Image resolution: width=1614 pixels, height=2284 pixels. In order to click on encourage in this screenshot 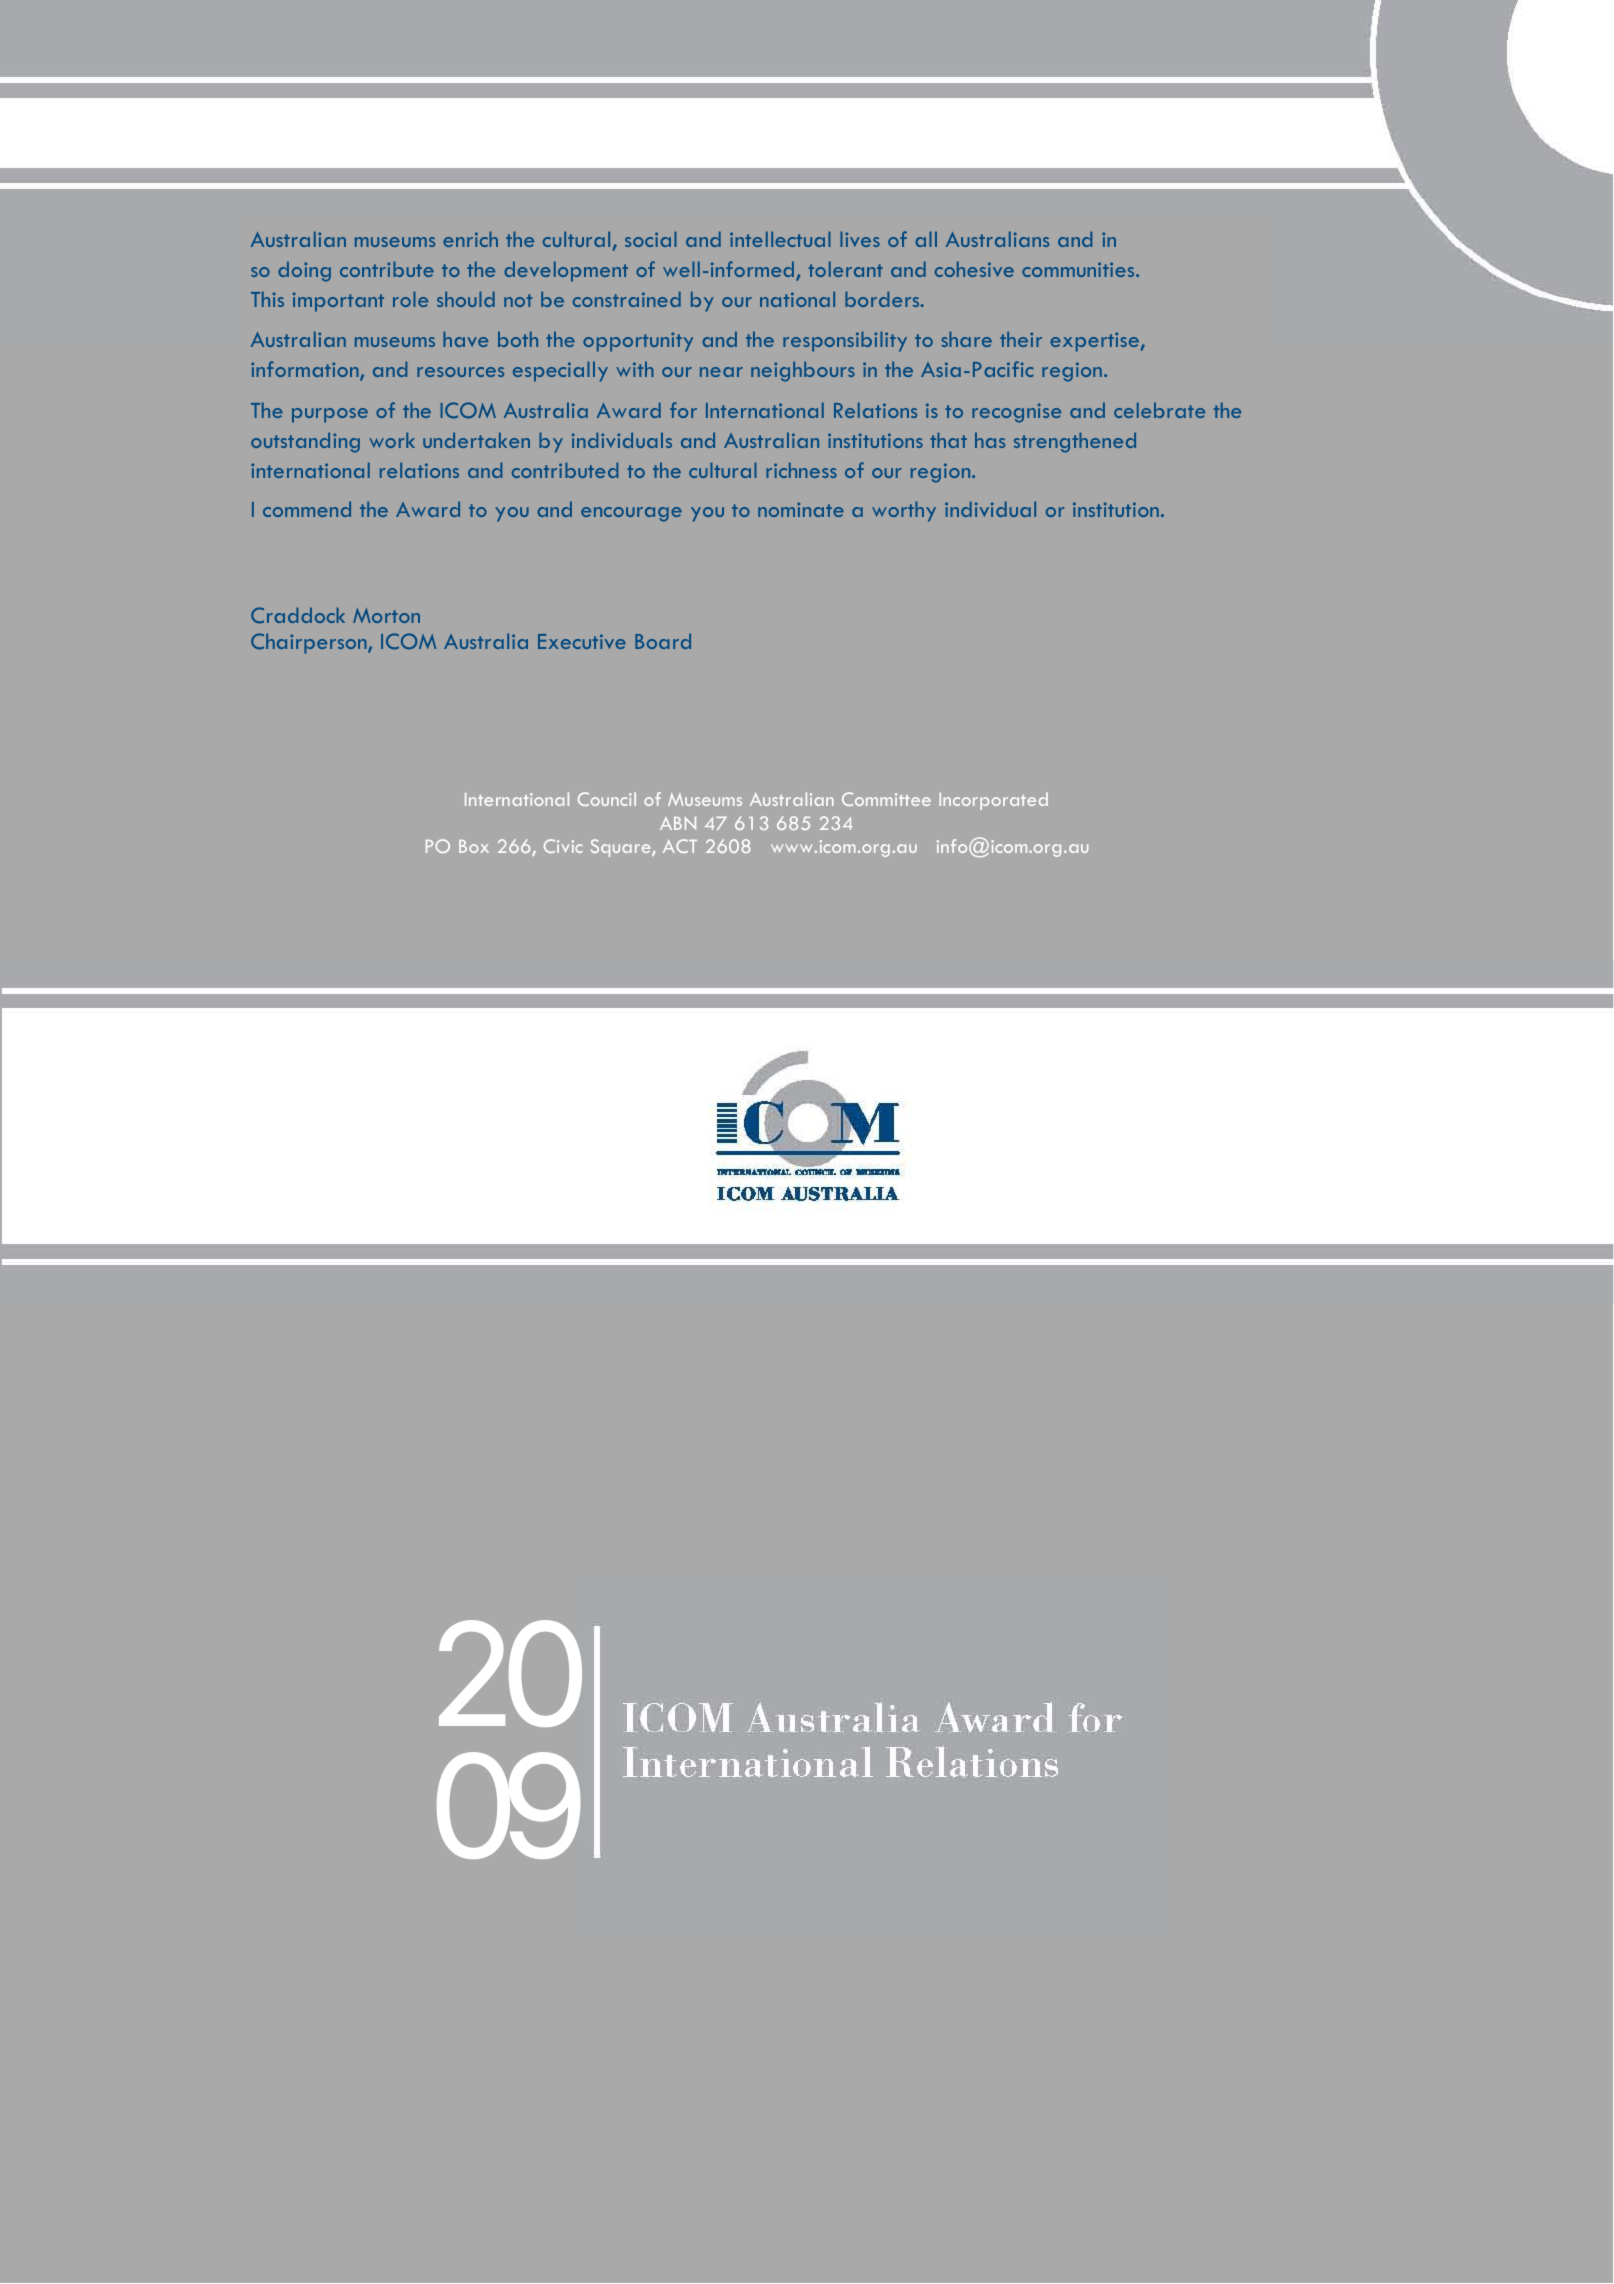, I will do `click(631, 514)`.
